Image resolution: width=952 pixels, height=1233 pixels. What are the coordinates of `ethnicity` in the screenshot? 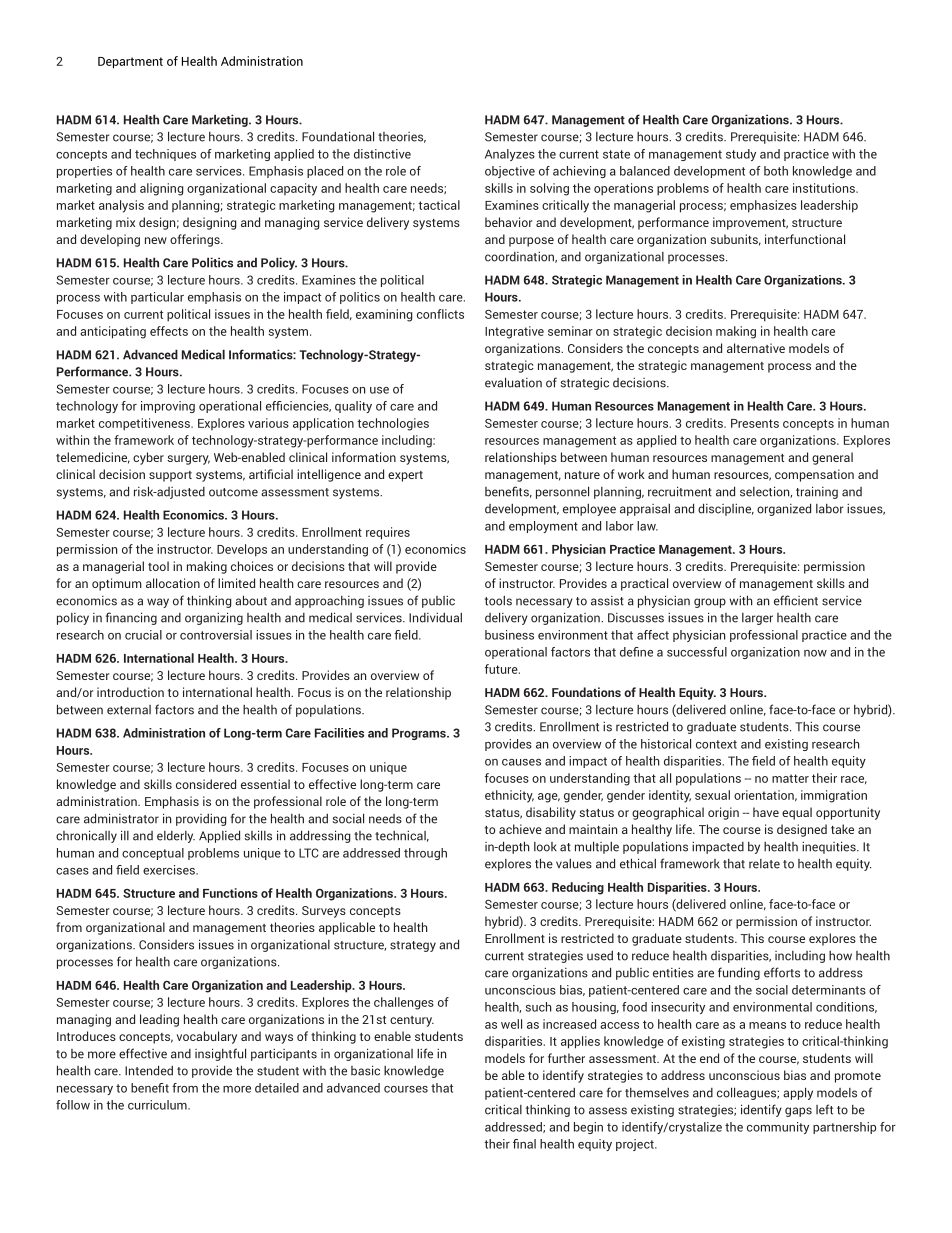 It's located at (509, 796).
